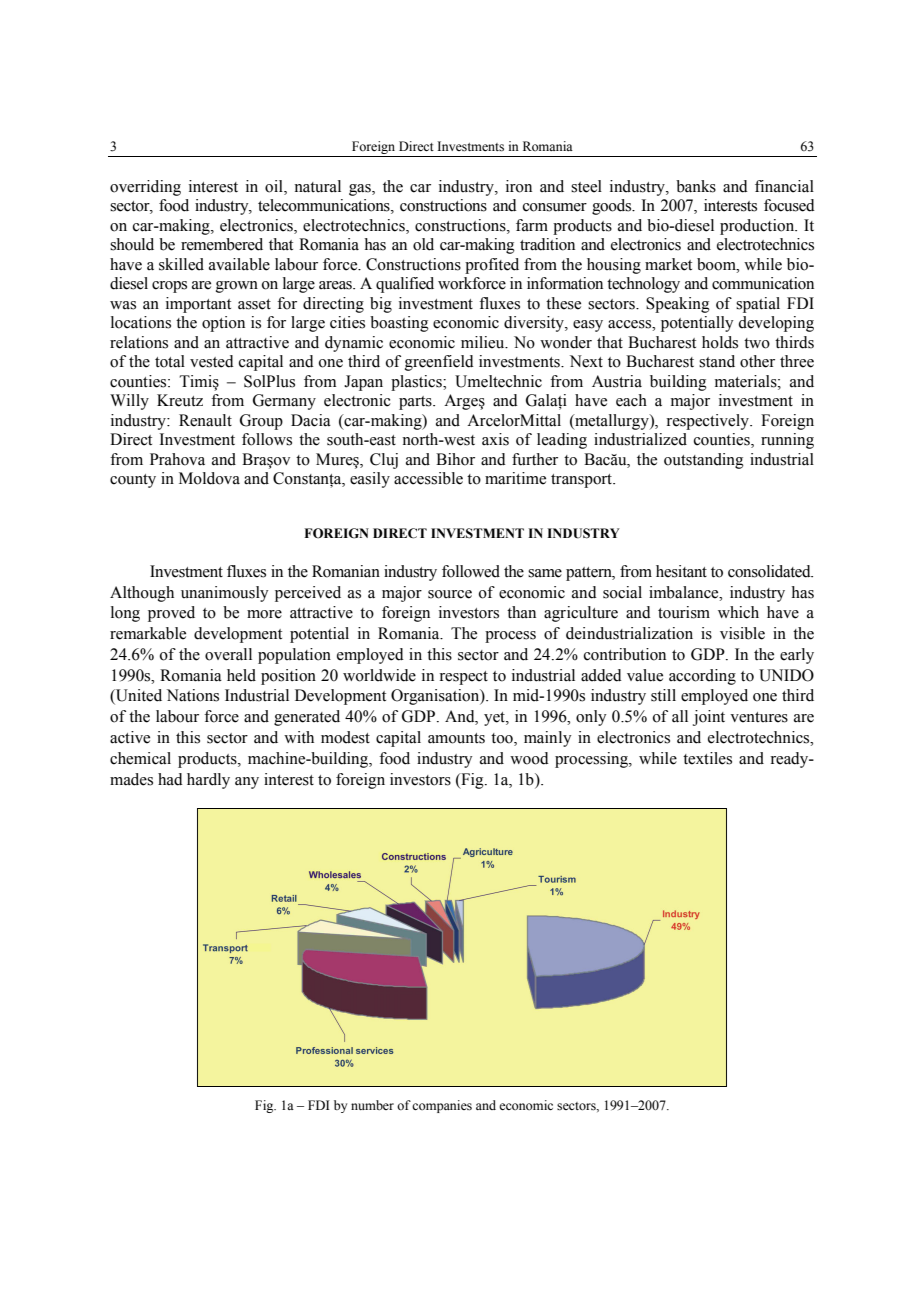 The width and height of the screenshot is (924, 1308). I want to click on number, so click(372, 1105).
